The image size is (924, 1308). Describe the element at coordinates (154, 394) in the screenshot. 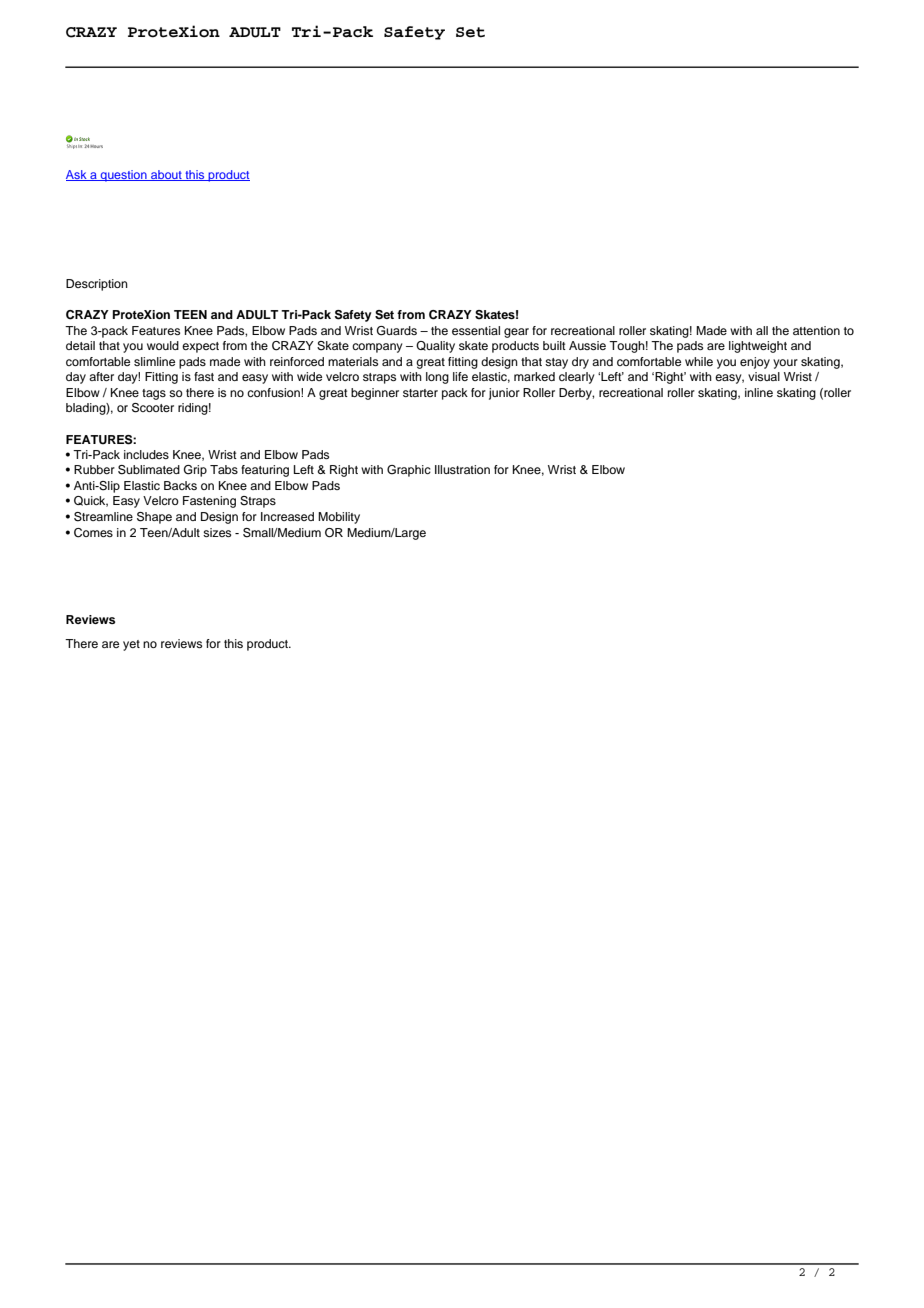

I see `tags` at that location.
